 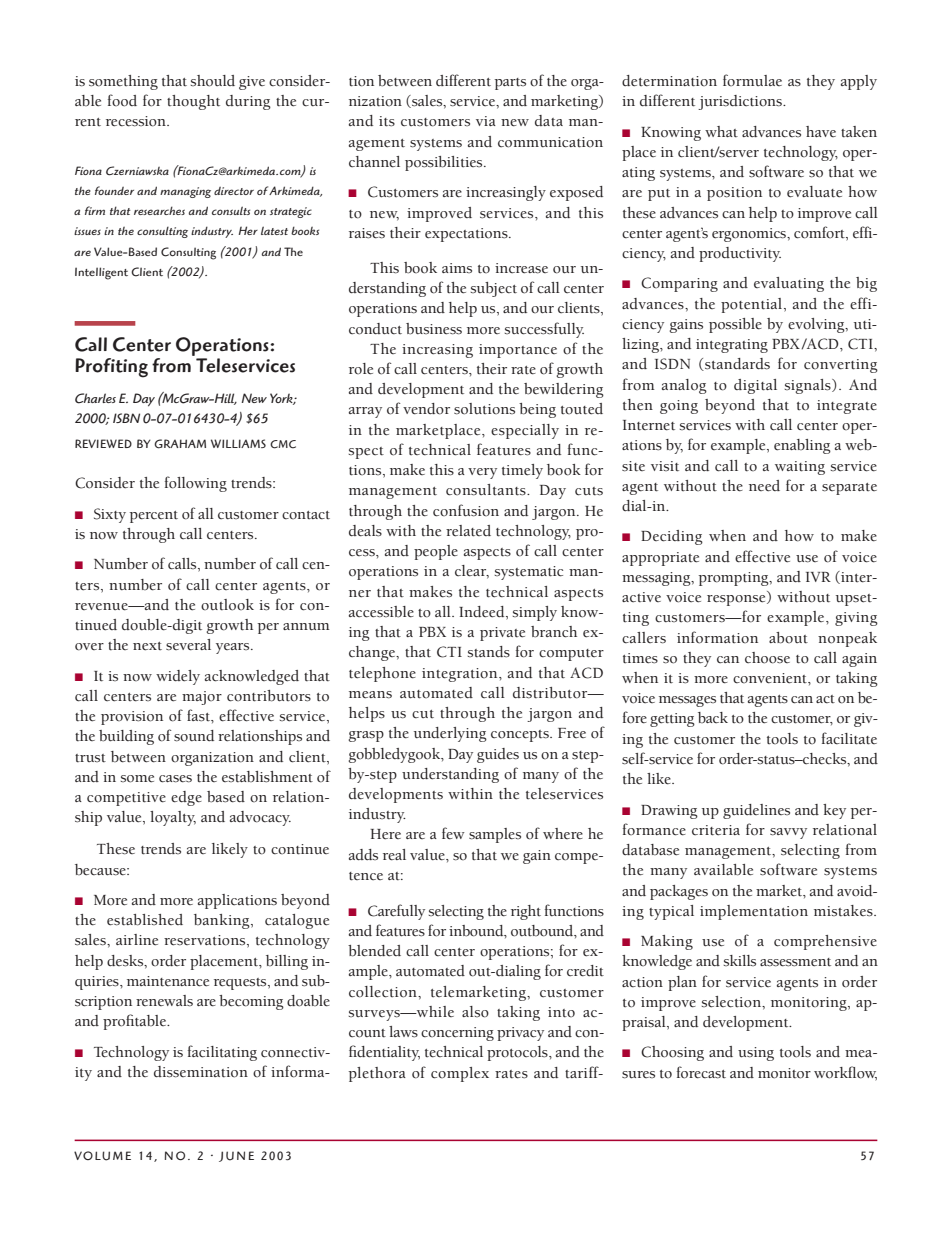 I want to click on via, so click(x=486, y=121).
